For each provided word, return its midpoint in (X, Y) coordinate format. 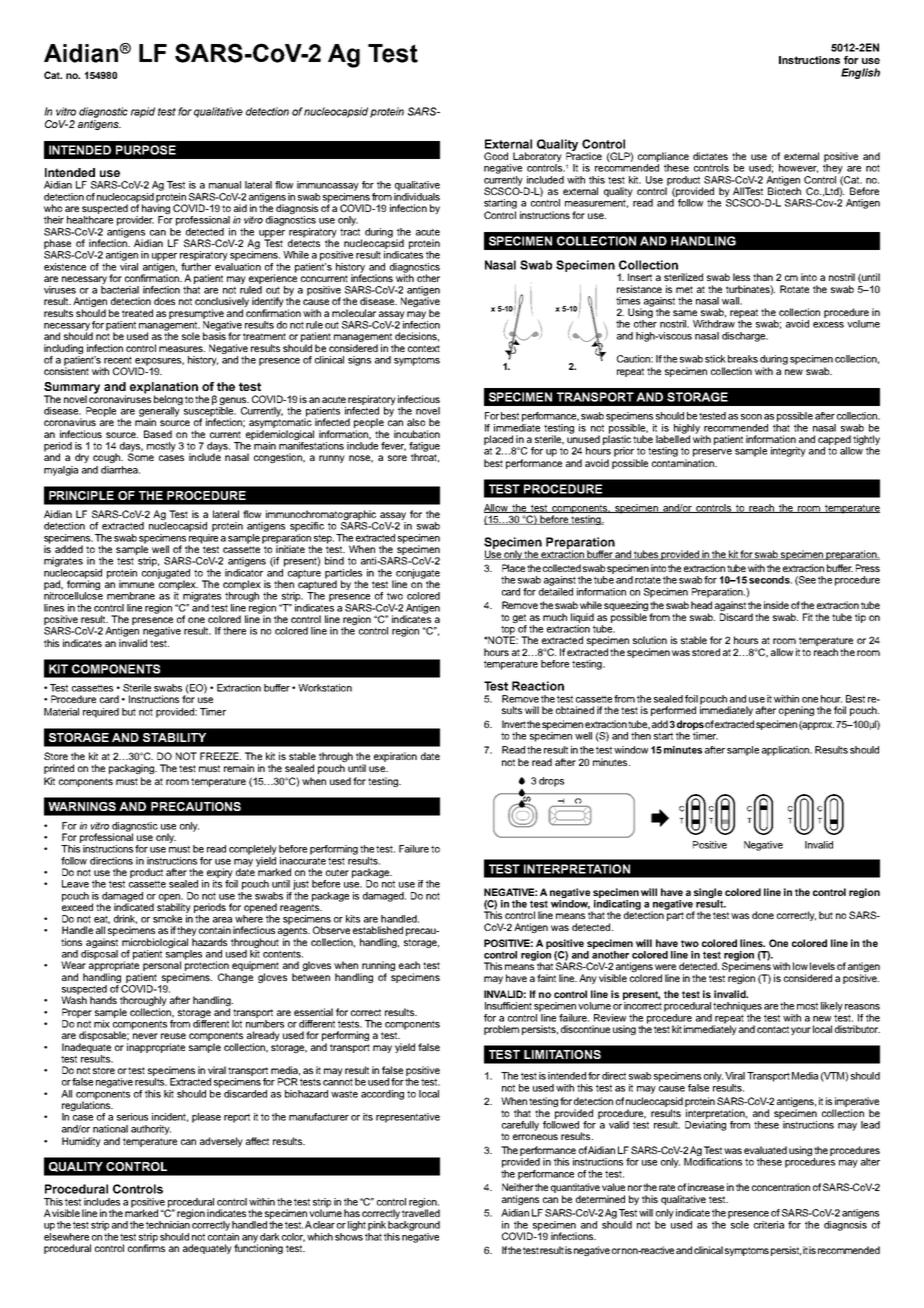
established (378, 930)
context (424, 348)
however (798, 168)
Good (496, 156)
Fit (808, 617)
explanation (165, 389)
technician (168, 1225)
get (519, 618)
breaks (743, 359)
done (763, 915)
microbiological (155, 943)
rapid (143, 112)
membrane (131, 596)
